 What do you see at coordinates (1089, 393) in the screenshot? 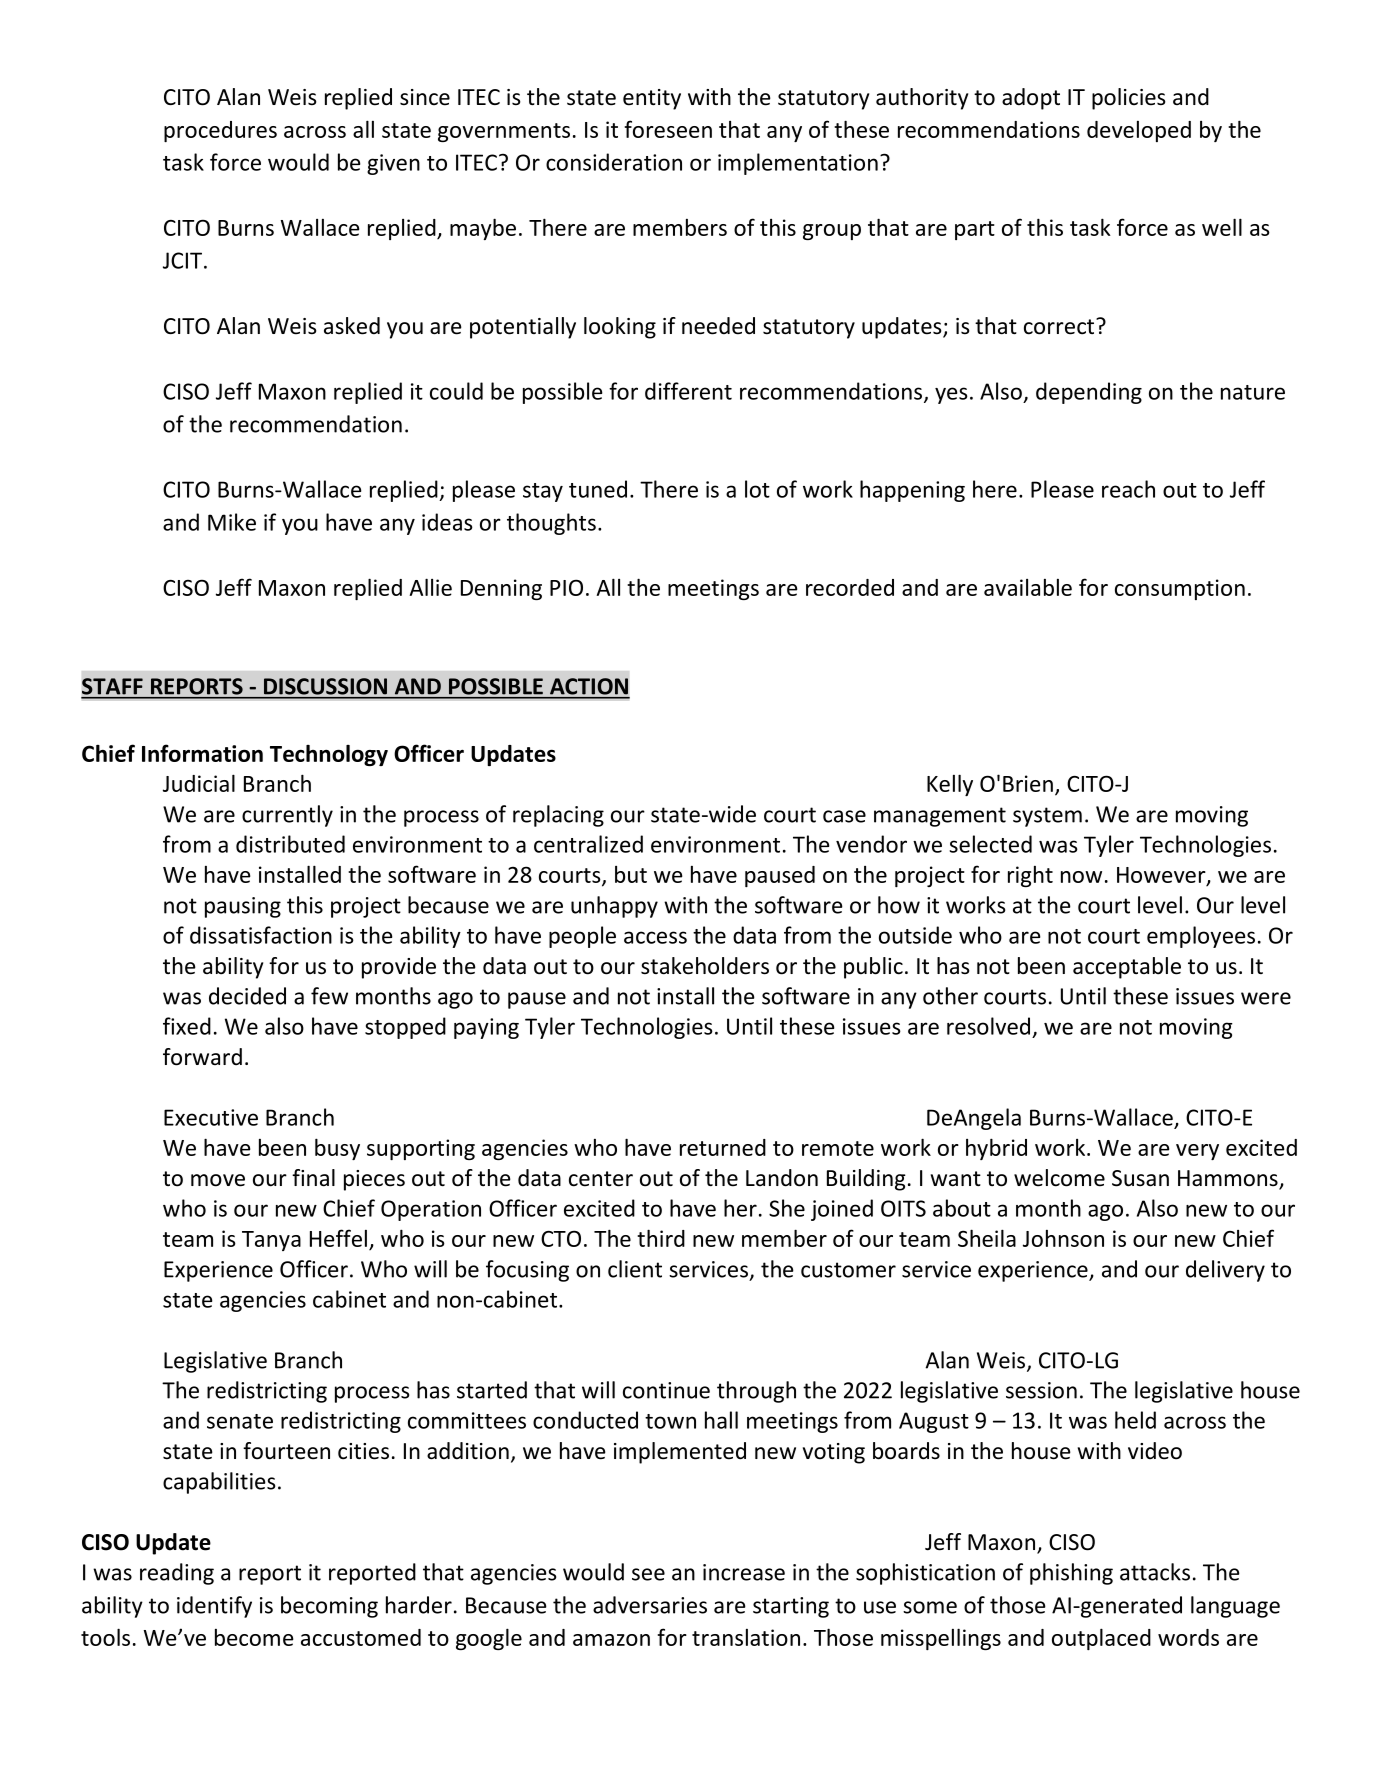
I see `depending` at bounding box center [1089, 393].
